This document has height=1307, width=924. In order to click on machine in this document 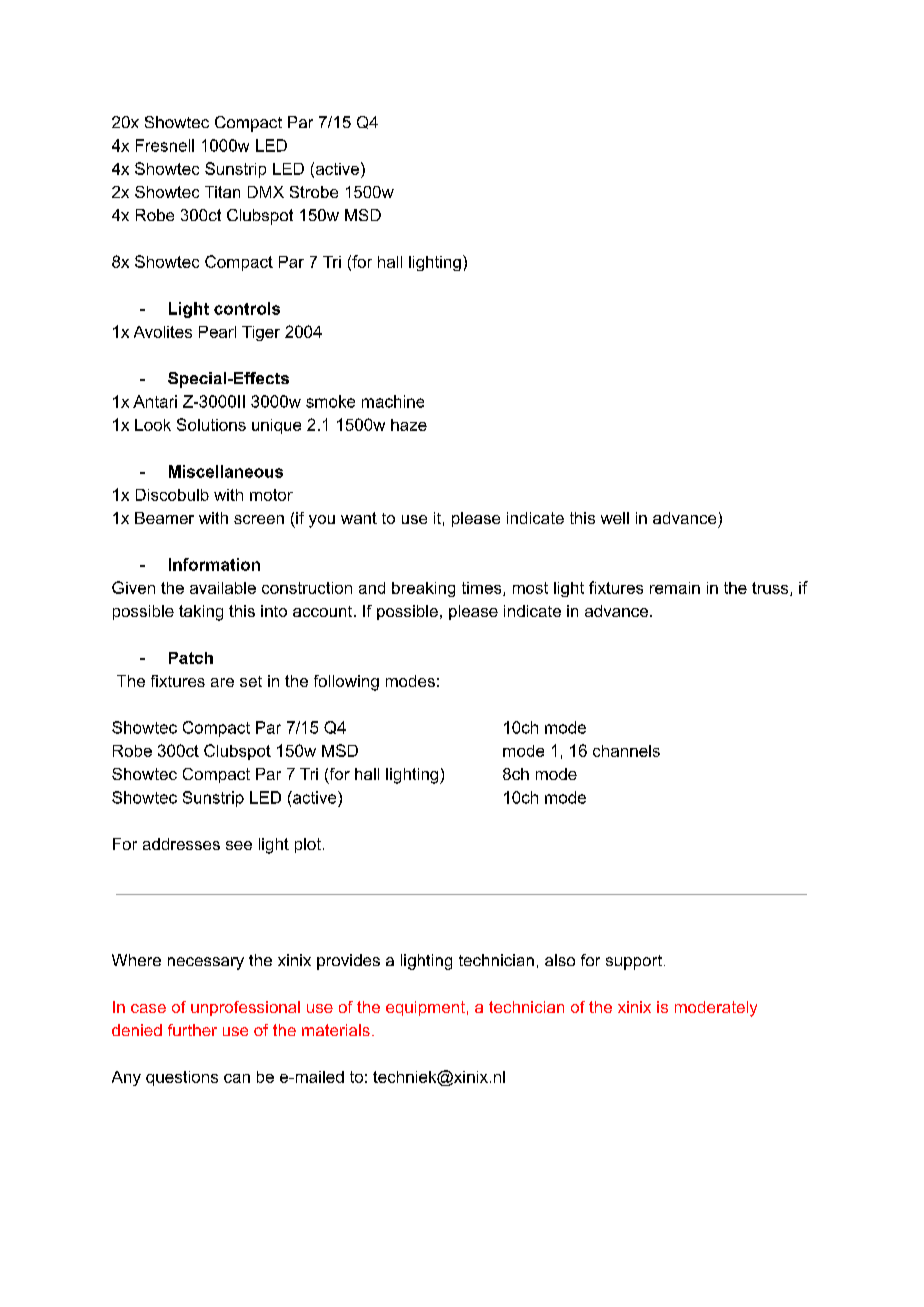, I will do `click(393, 401)`.
